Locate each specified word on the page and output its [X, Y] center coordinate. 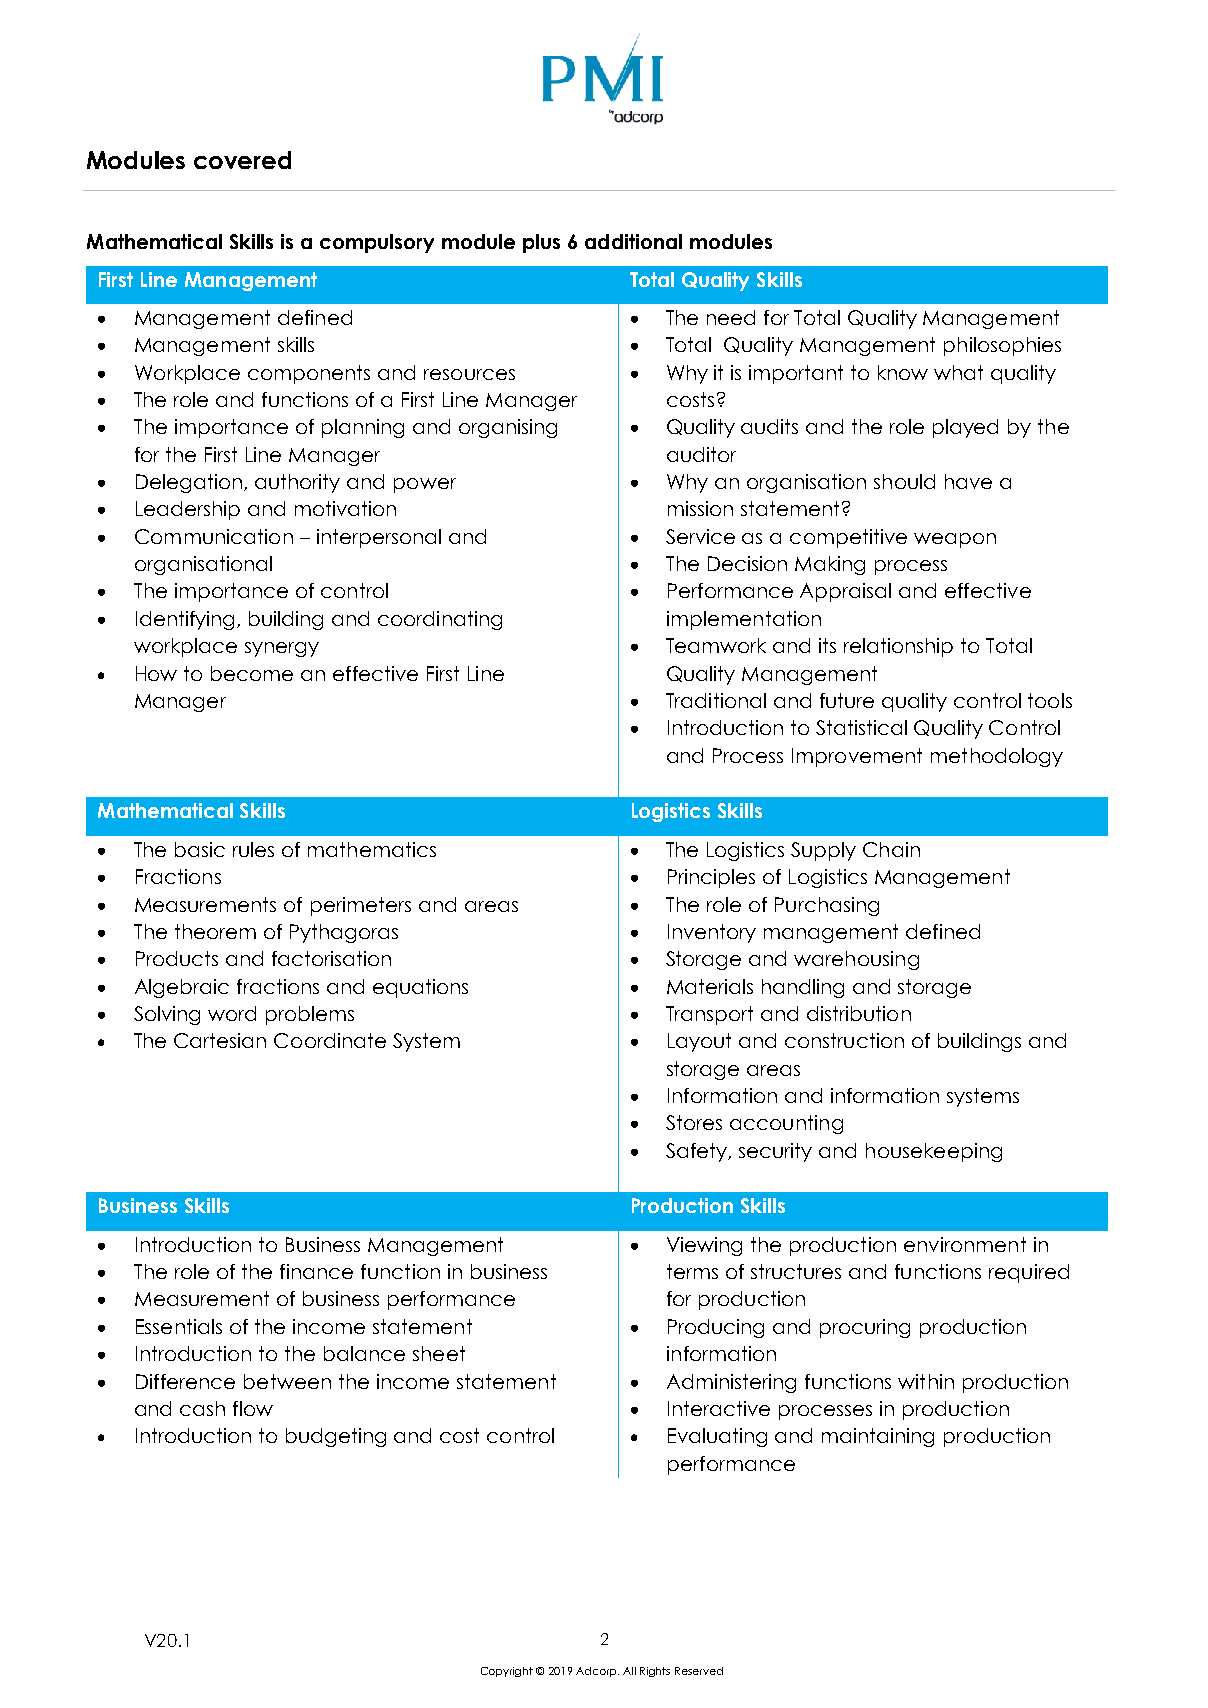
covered [242, 160]
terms [692, 1271]
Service [700, 536]
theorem [215, 931]
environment [965, 1244]
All [629, 1671]
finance [316, 1271]
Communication [214, 536]
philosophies [1002, 346]
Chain [891, 849]
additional [633, 241]
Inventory [712, 933]
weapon [955, 540]
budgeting [336, 1437]
